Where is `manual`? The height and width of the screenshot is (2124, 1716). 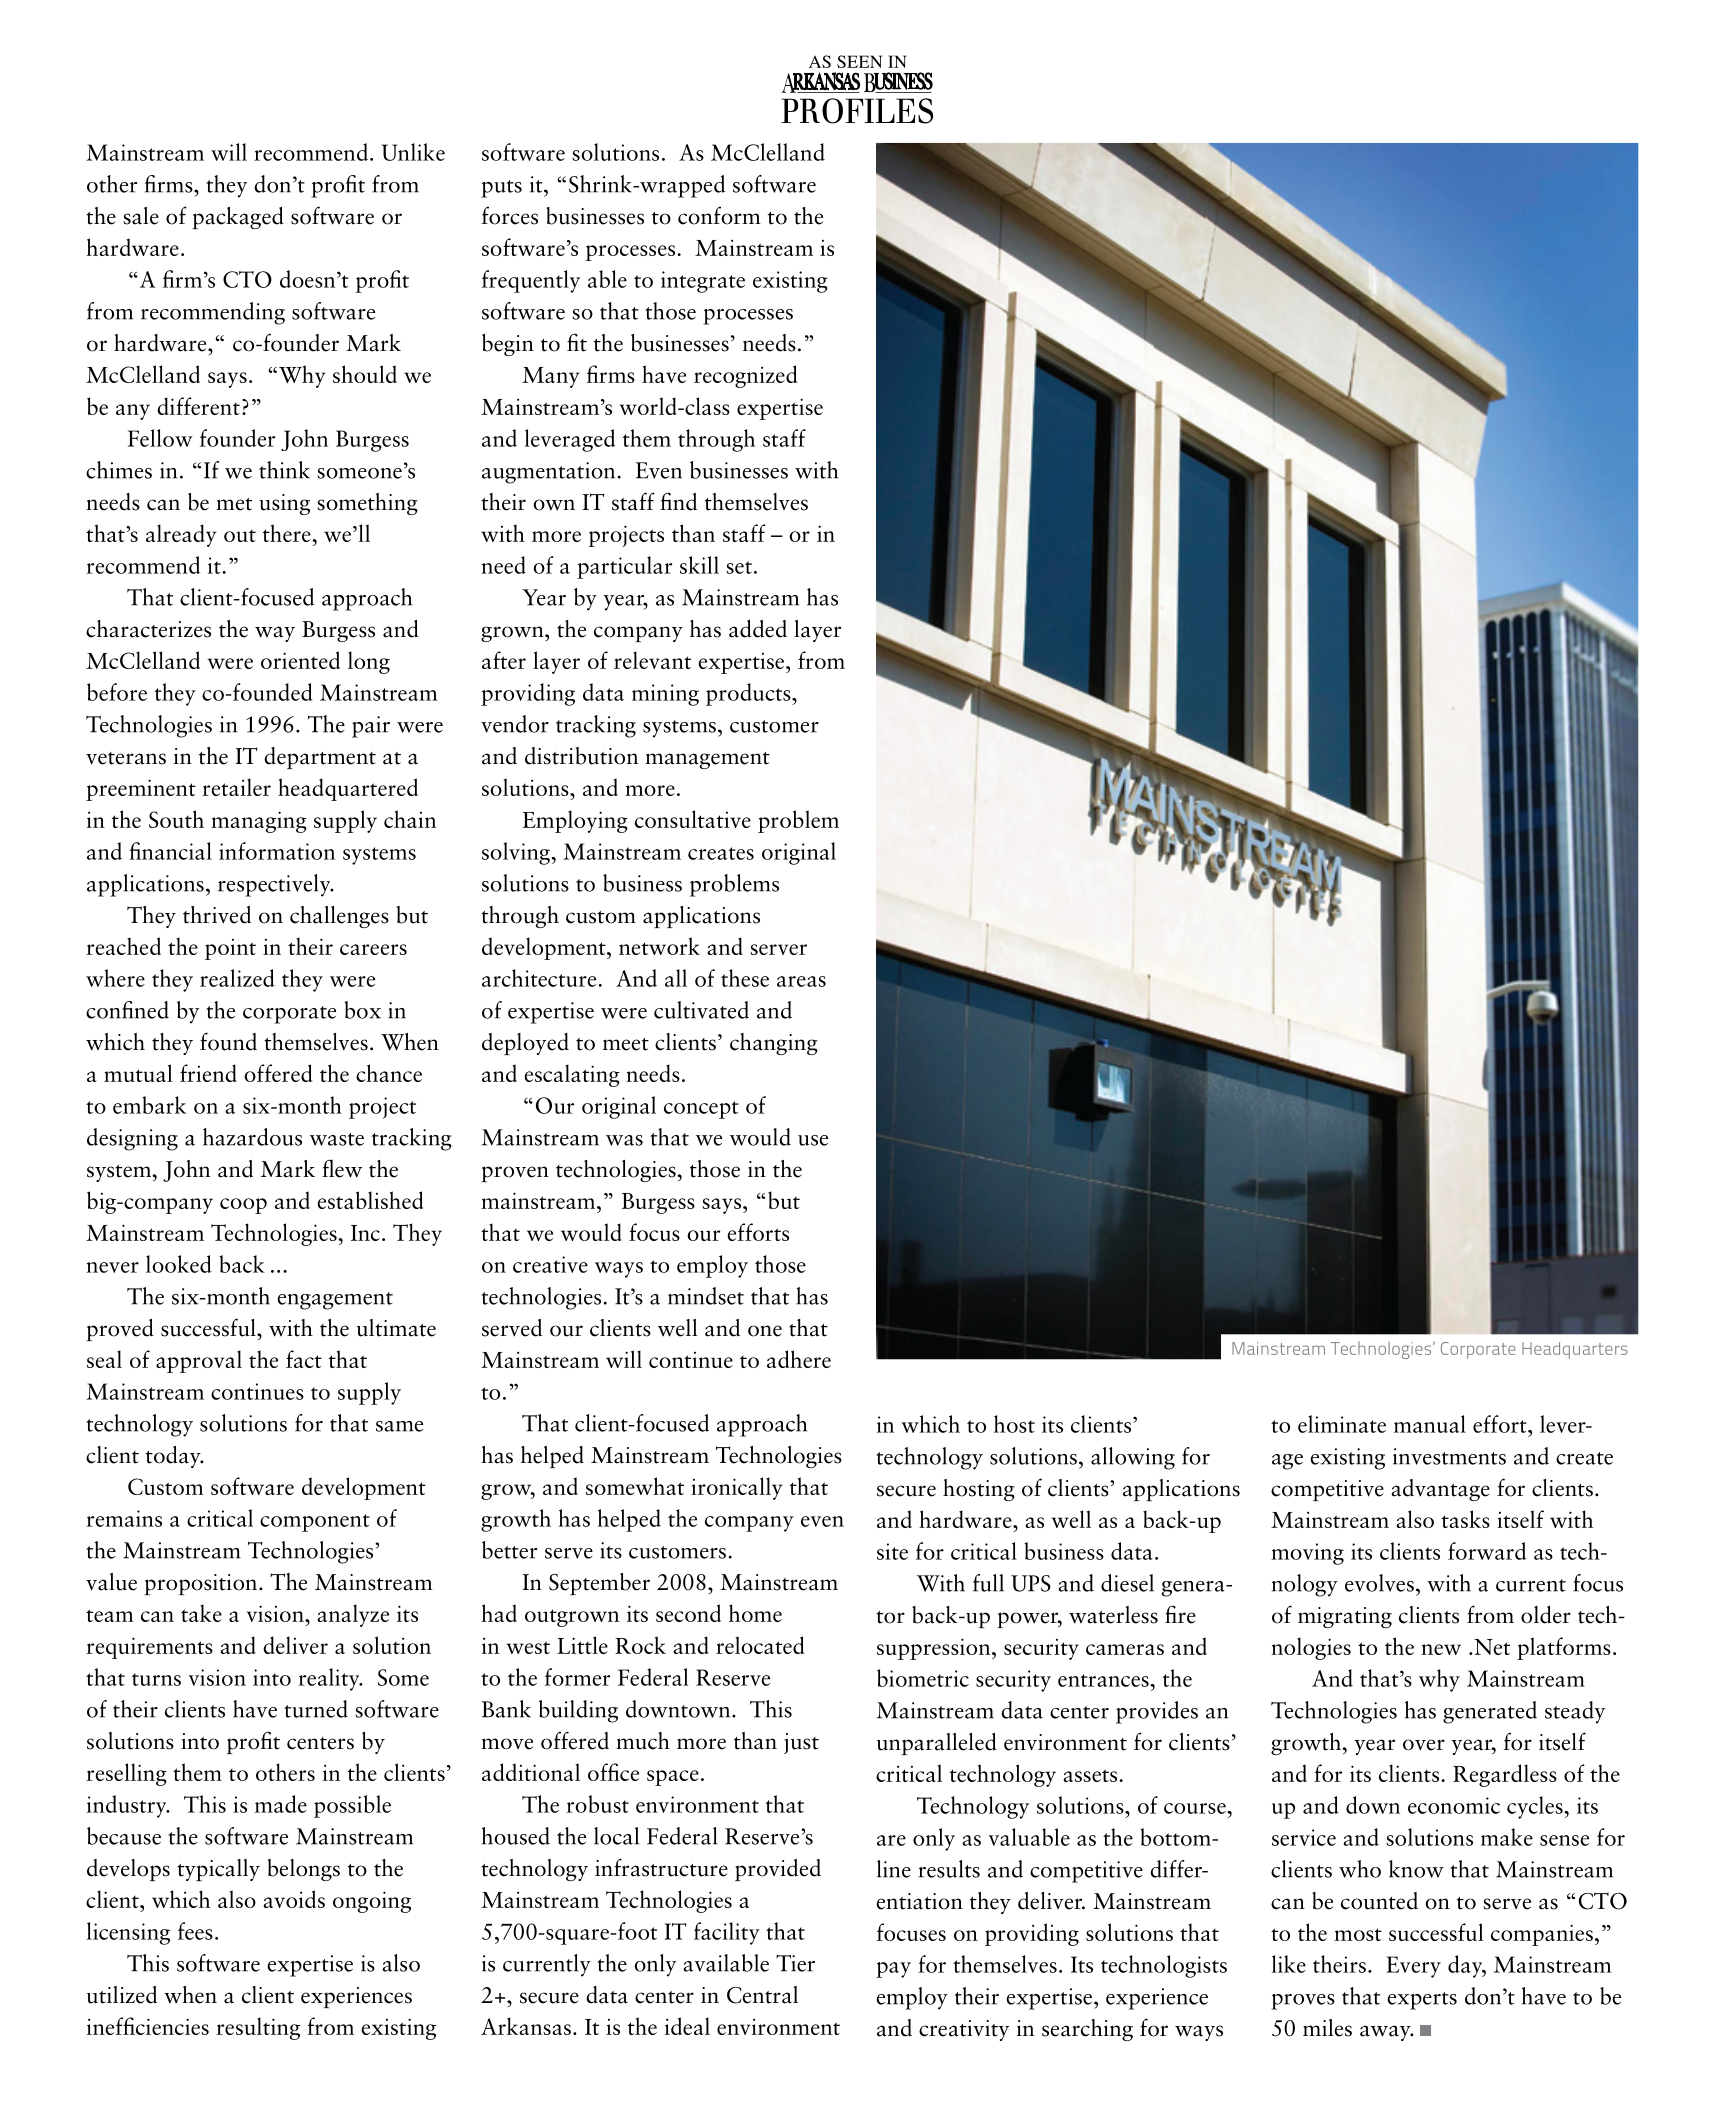
manual is located at coordinates (1430, 1424).
